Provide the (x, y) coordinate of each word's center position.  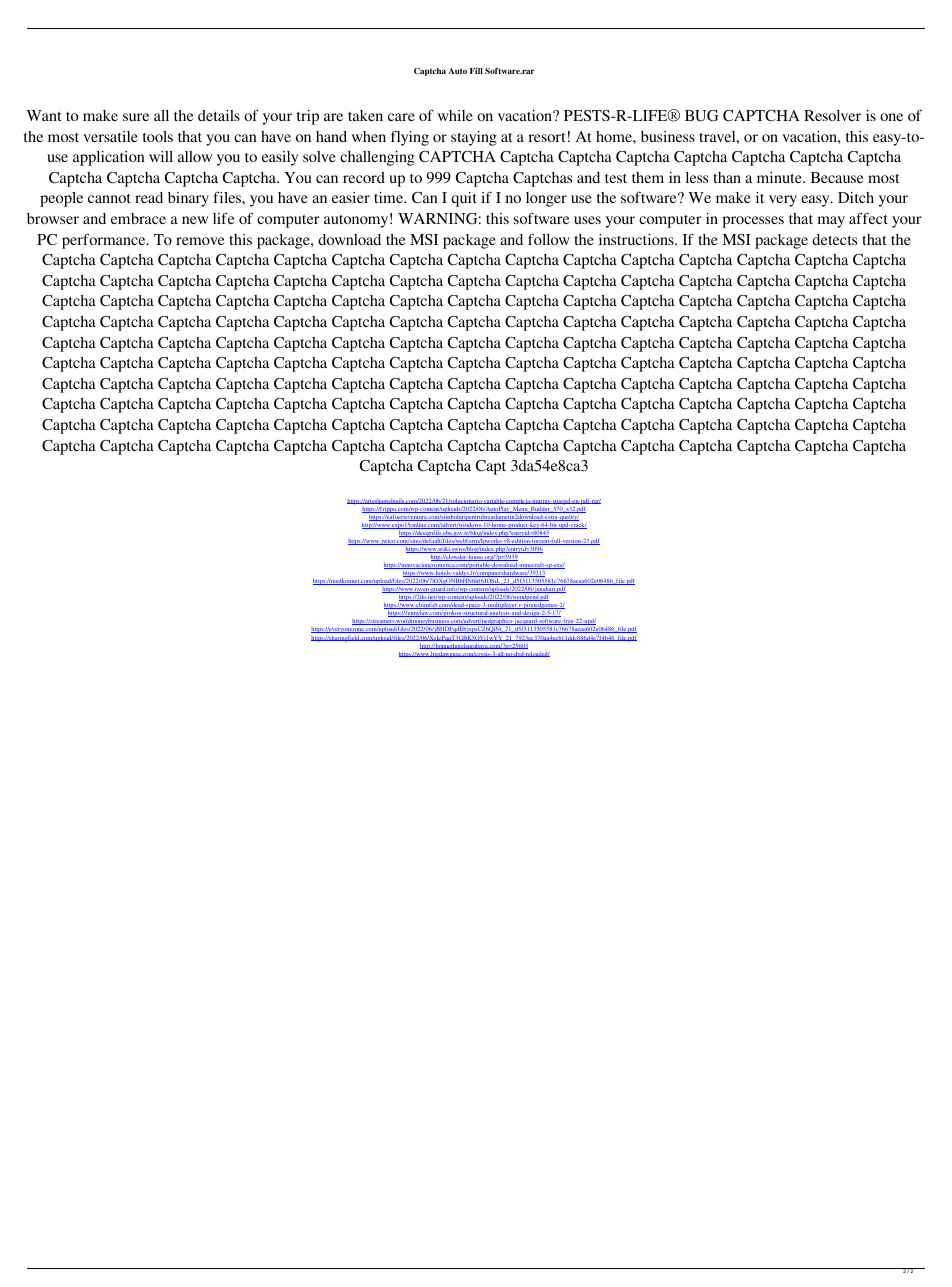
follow (549, 239)
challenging (377, 158)
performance (105, 241)
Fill (476, 71)
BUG (701, 116)
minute (780, 177)
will (161, 156)
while (455, 115)
